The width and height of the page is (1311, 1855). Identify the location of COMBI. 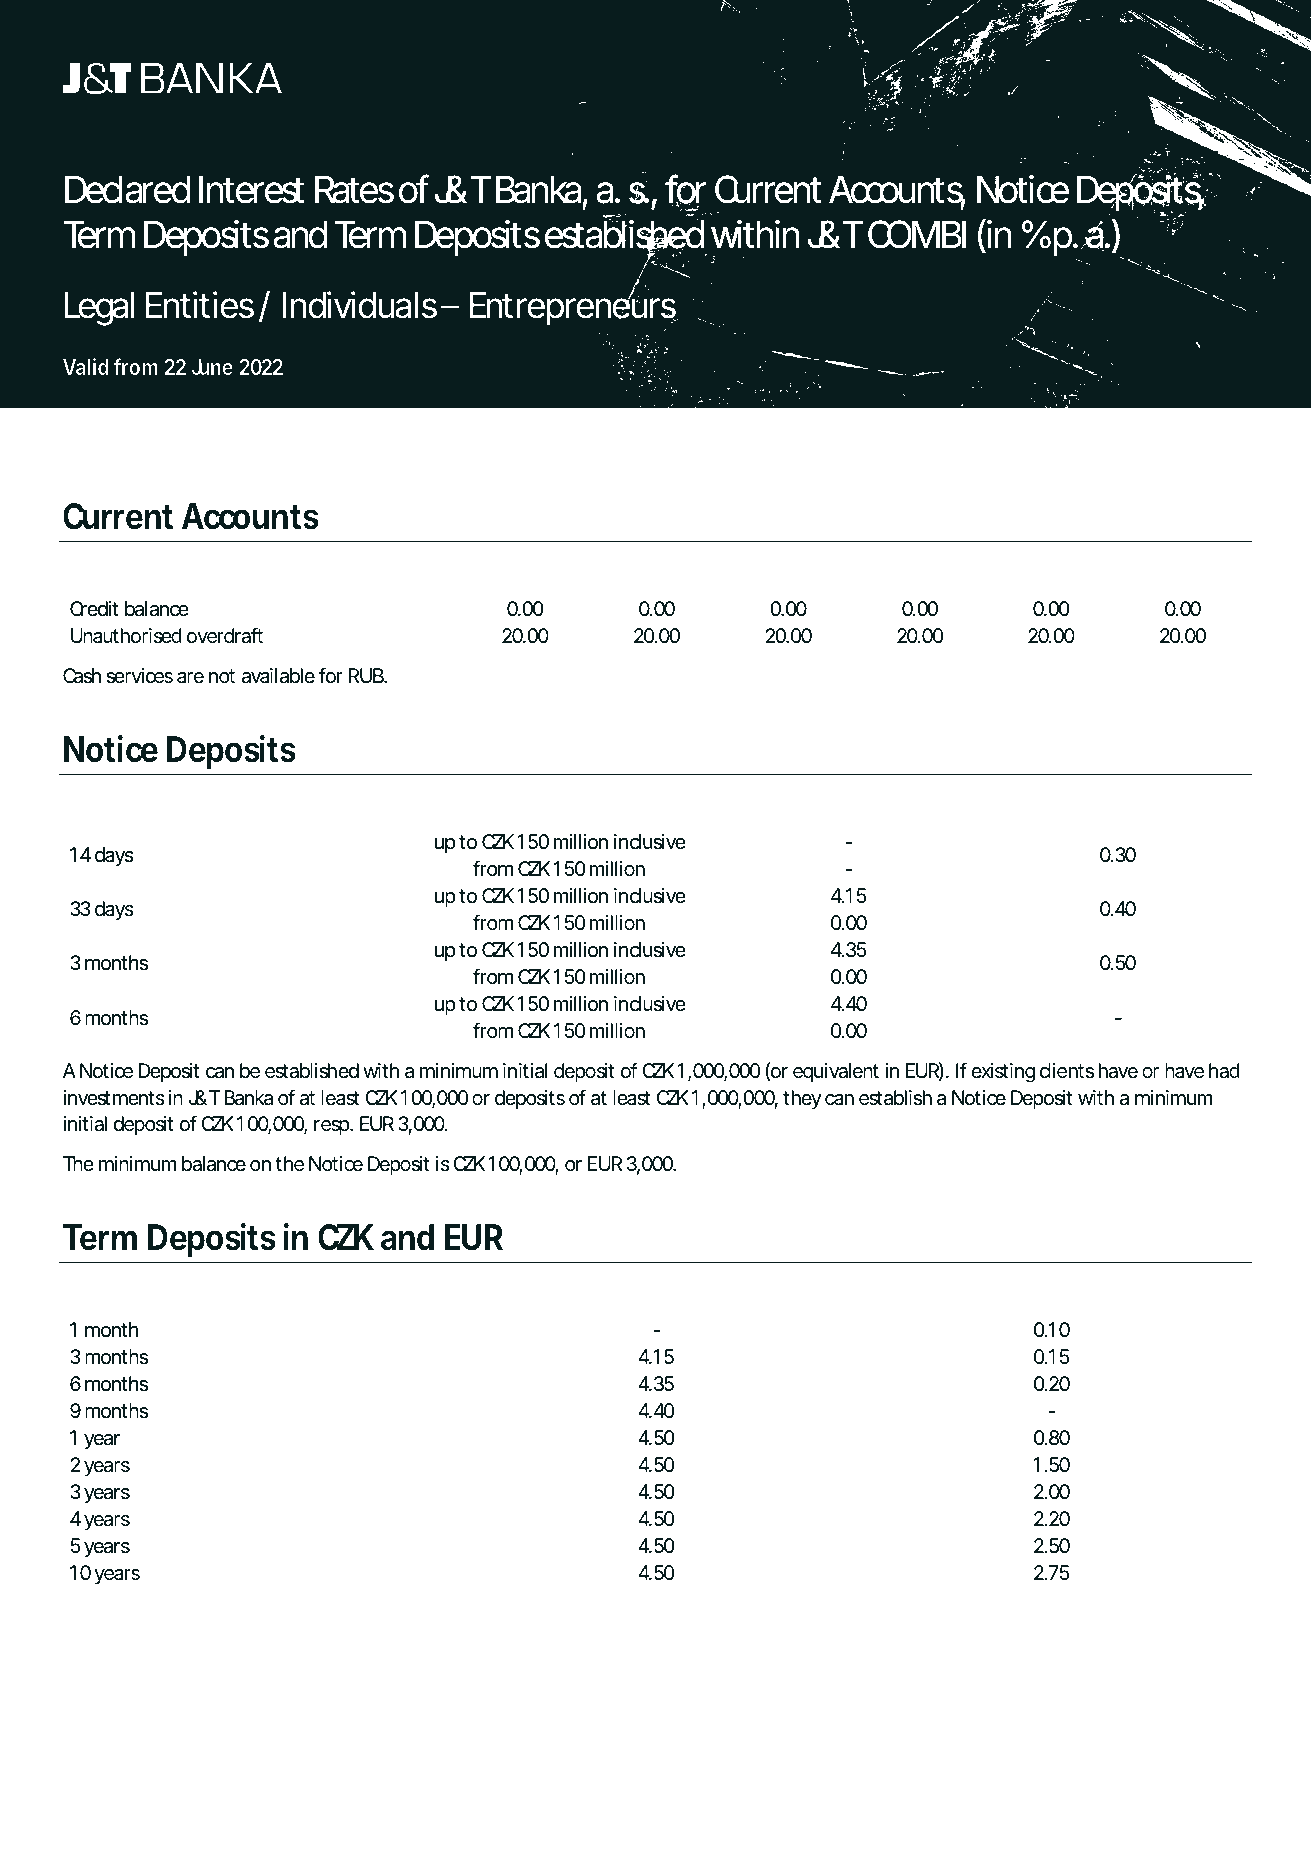
(917, 234).
